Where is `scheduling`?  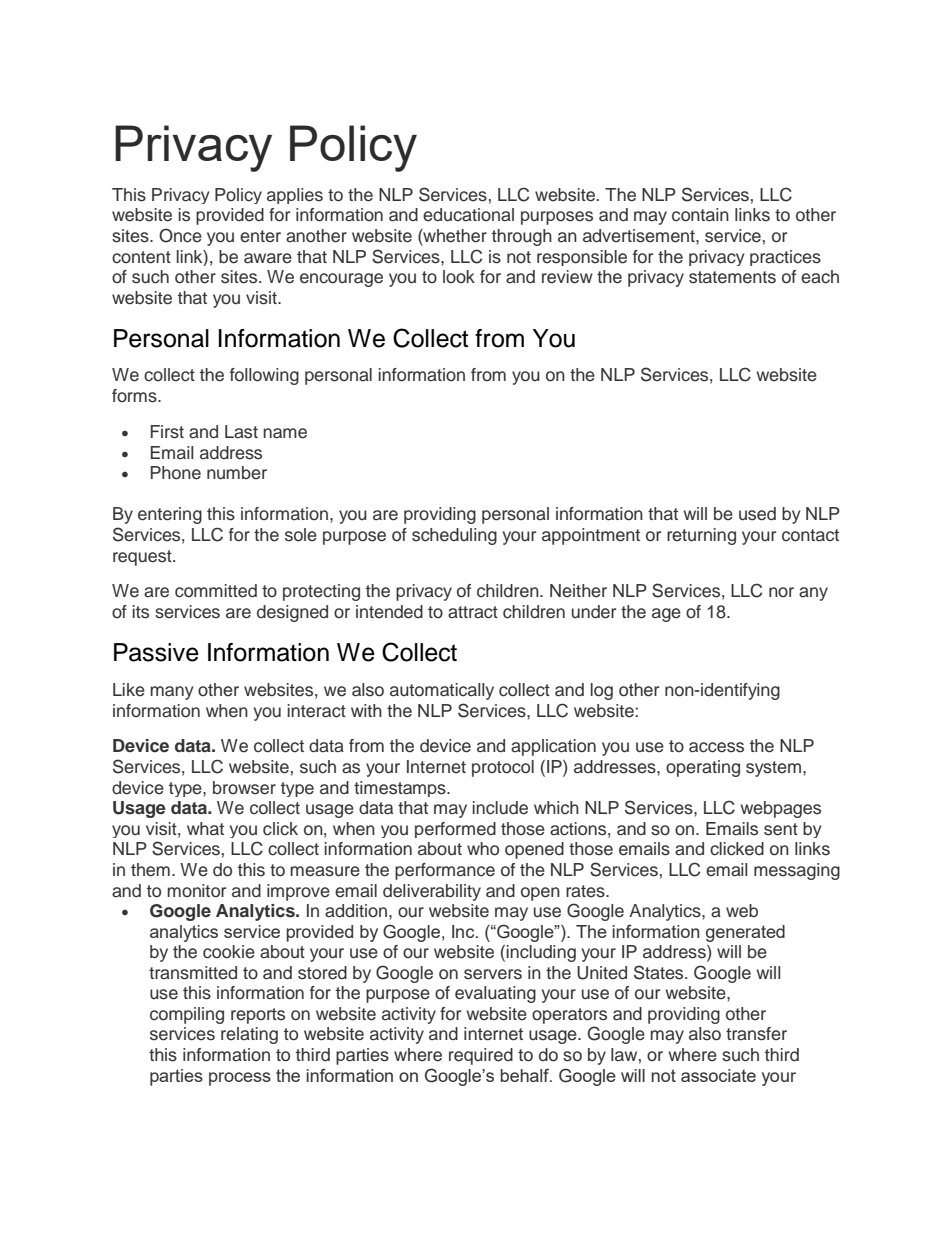 scheduling is located at coordinates (454, 536).
